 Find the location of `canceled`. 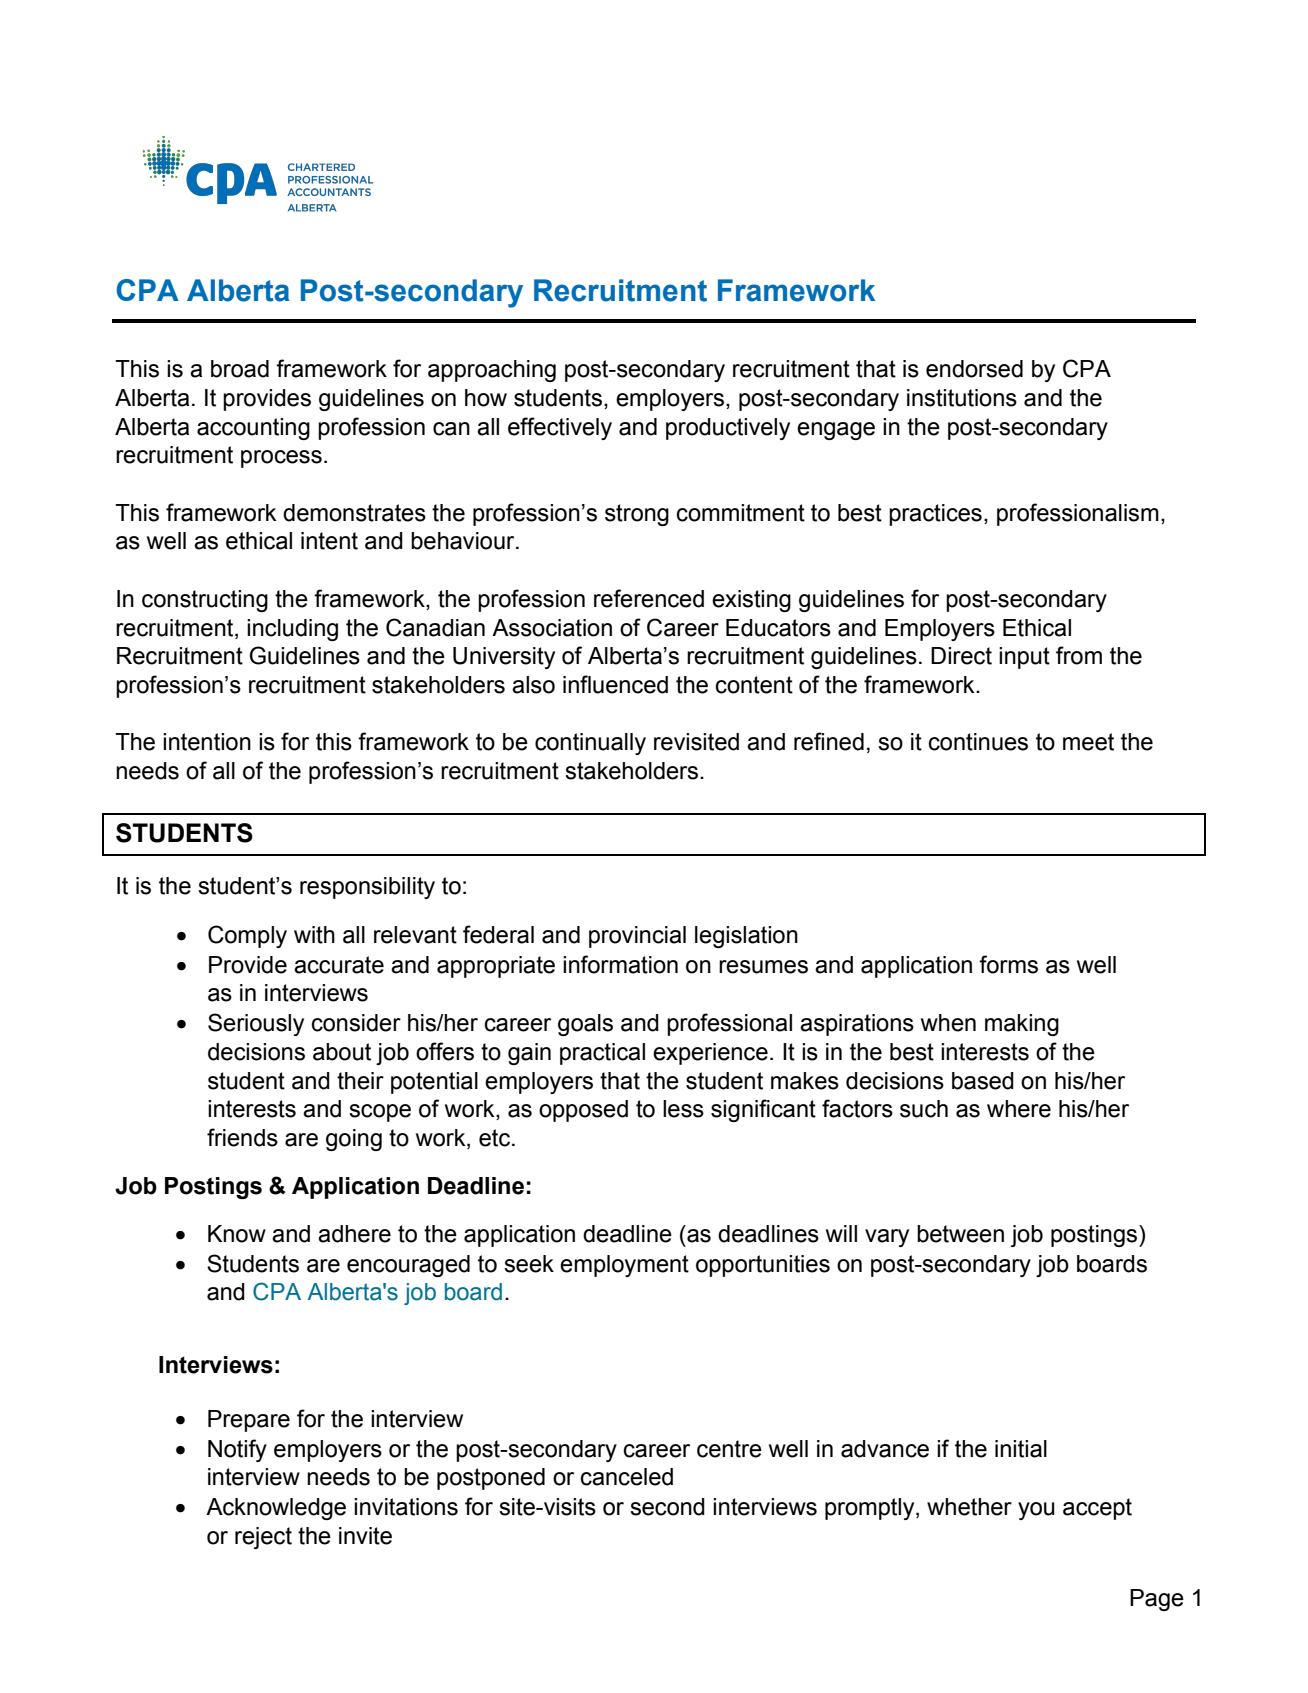

canceled is located at coordinates (627, 1477).
